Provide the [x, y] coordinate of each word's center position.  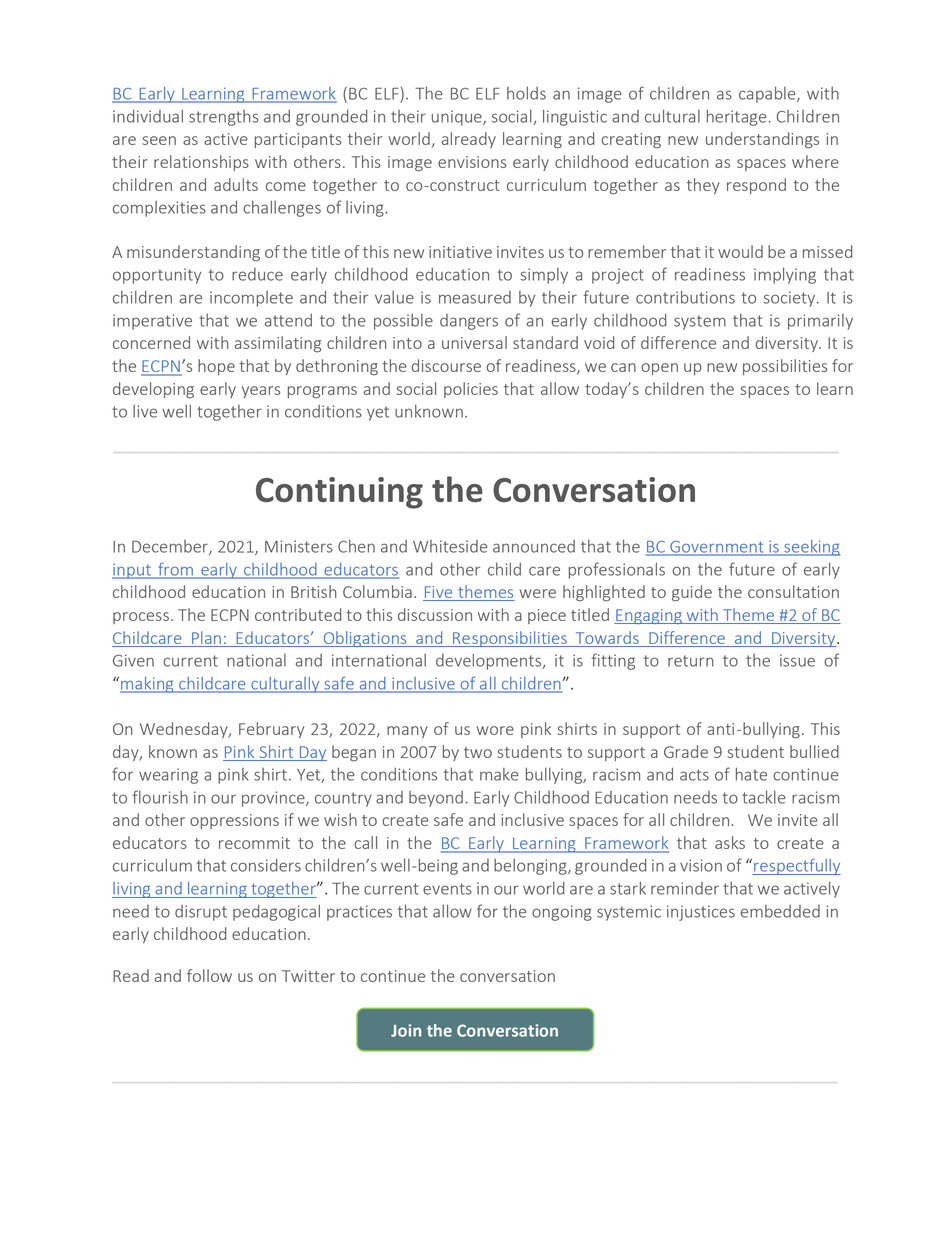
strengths [223, 118]
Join [406, 1030]
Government [717, 548]
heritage [736, 117]
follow [209, 975]
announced [534, 546]
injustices [701, 913]
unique [458, 118]
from [175, 570]
